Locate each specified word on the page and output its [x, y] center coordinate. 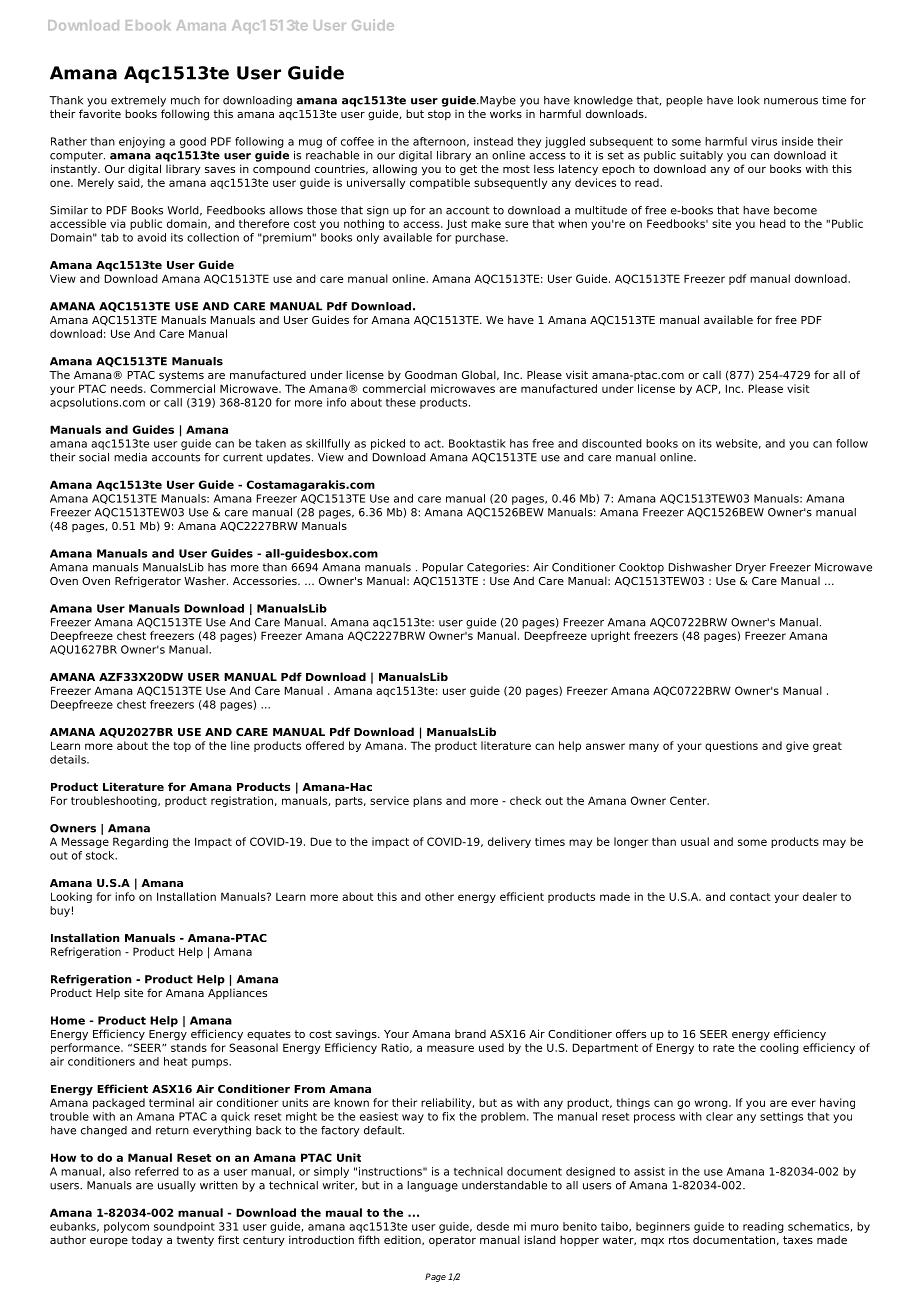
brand [470, 1034]
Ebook [148, 25]
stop [439, 115]
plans [427, 801]
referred [157, 1171]
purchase [481, 238]
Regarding [140, 842]
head [773, 223]
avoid [151, 237]
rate [723, 1048]
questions [731, 746]
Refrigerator [148, 582]
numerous [791, 101]
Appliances [237, 994]
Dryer [751, 568]
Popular [443, 568]
